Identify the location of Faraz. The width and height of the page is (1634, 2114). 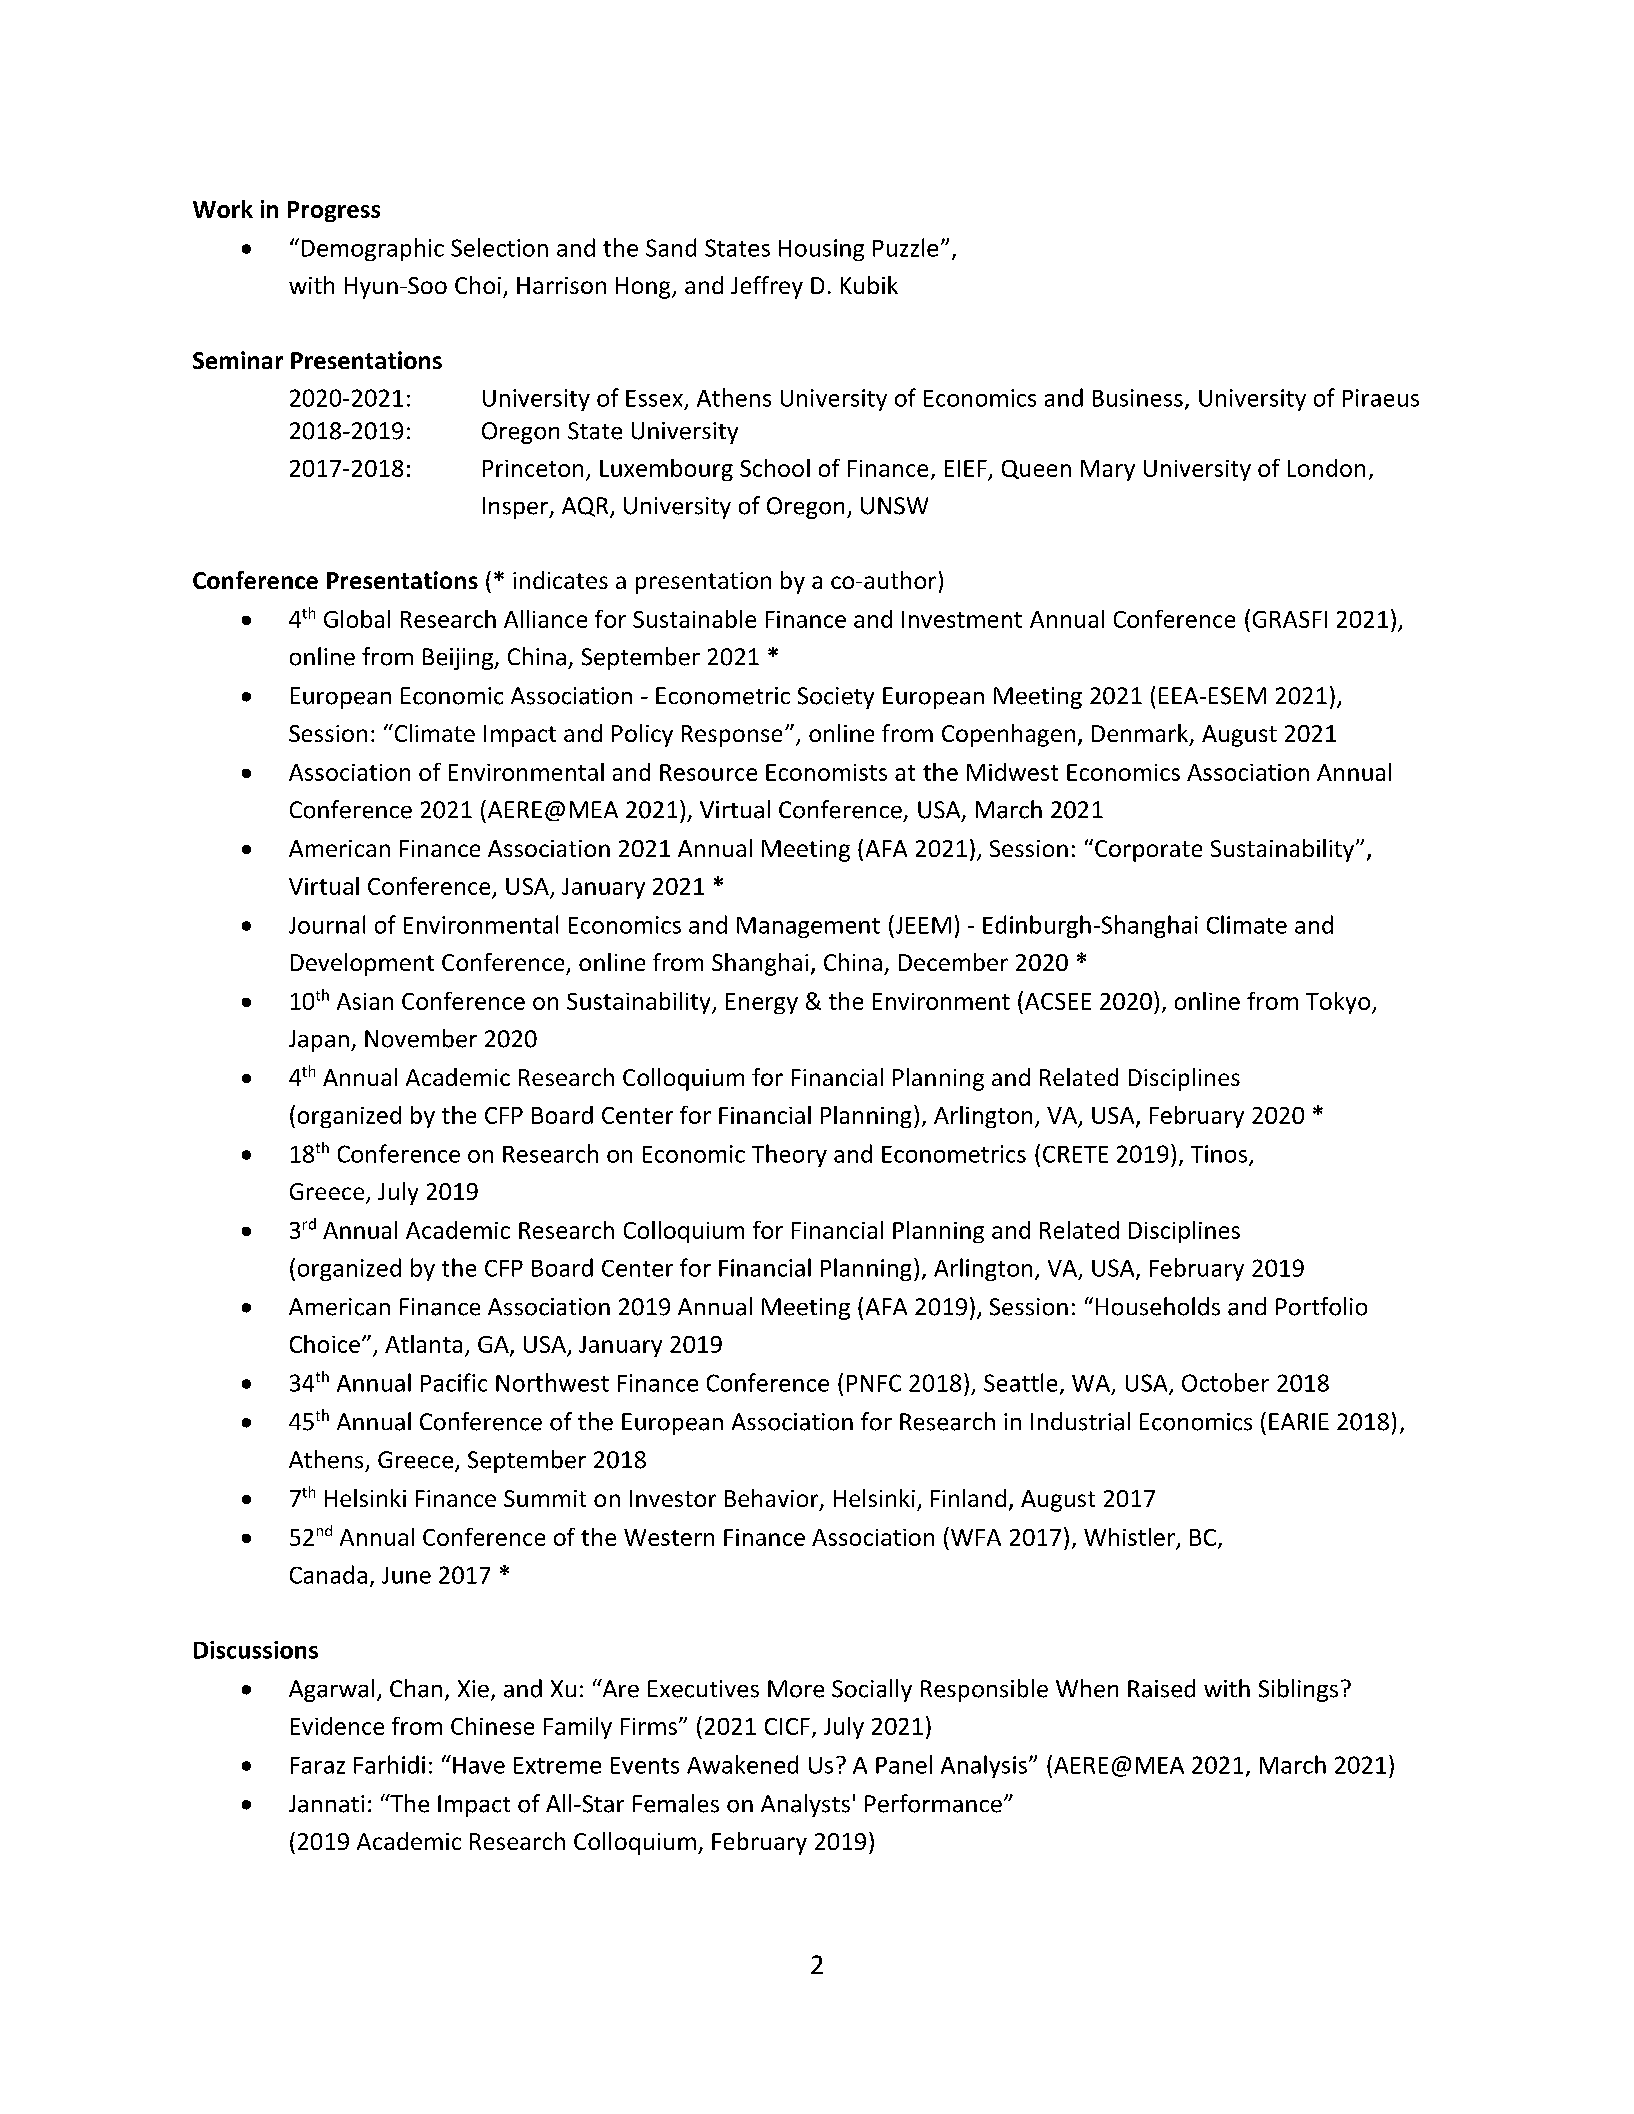
(318, 1765).
